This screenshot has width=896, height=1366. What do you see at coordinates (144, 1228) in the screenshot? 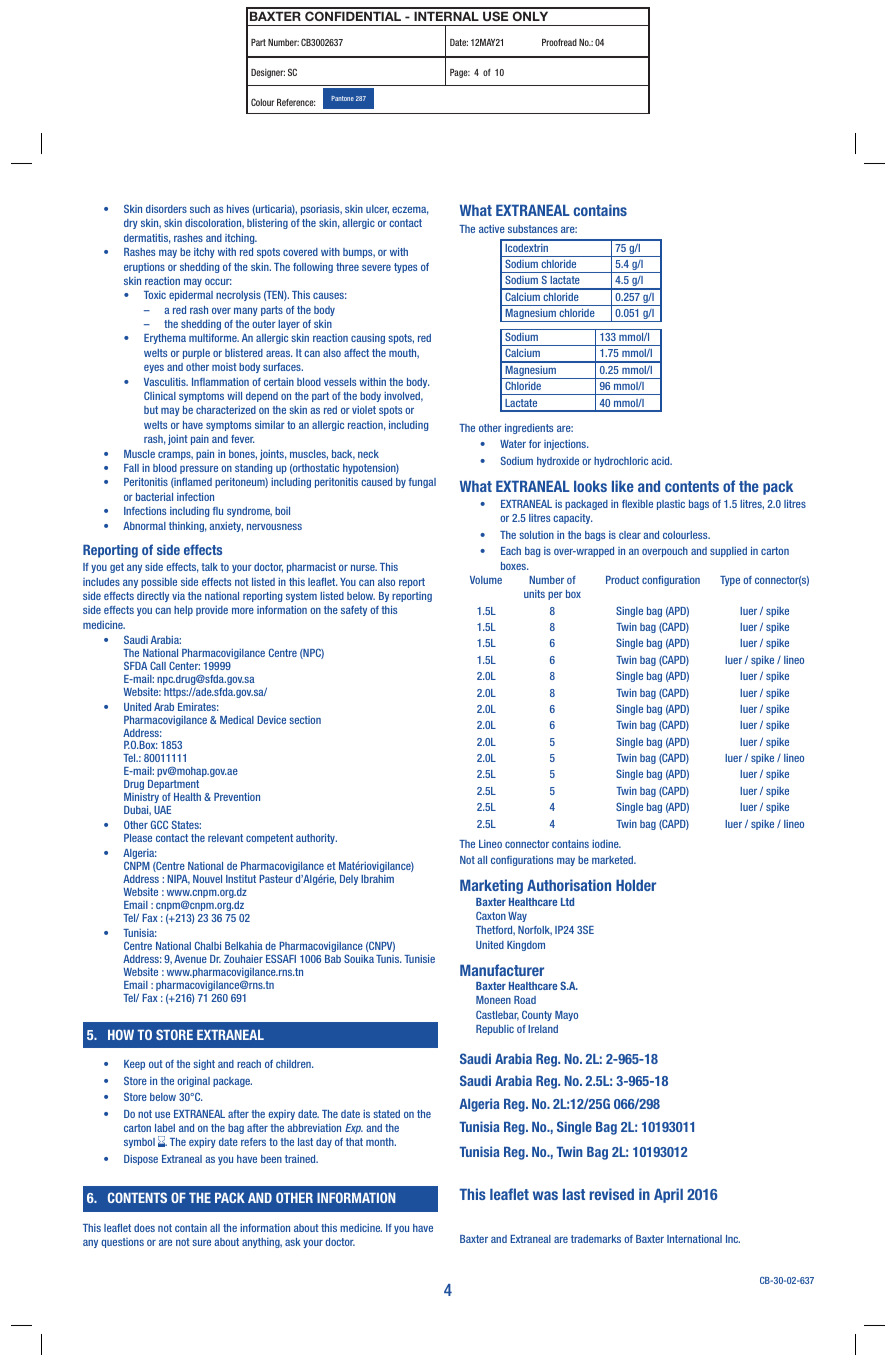
I see `does` at bounding box center [144, 1228].
